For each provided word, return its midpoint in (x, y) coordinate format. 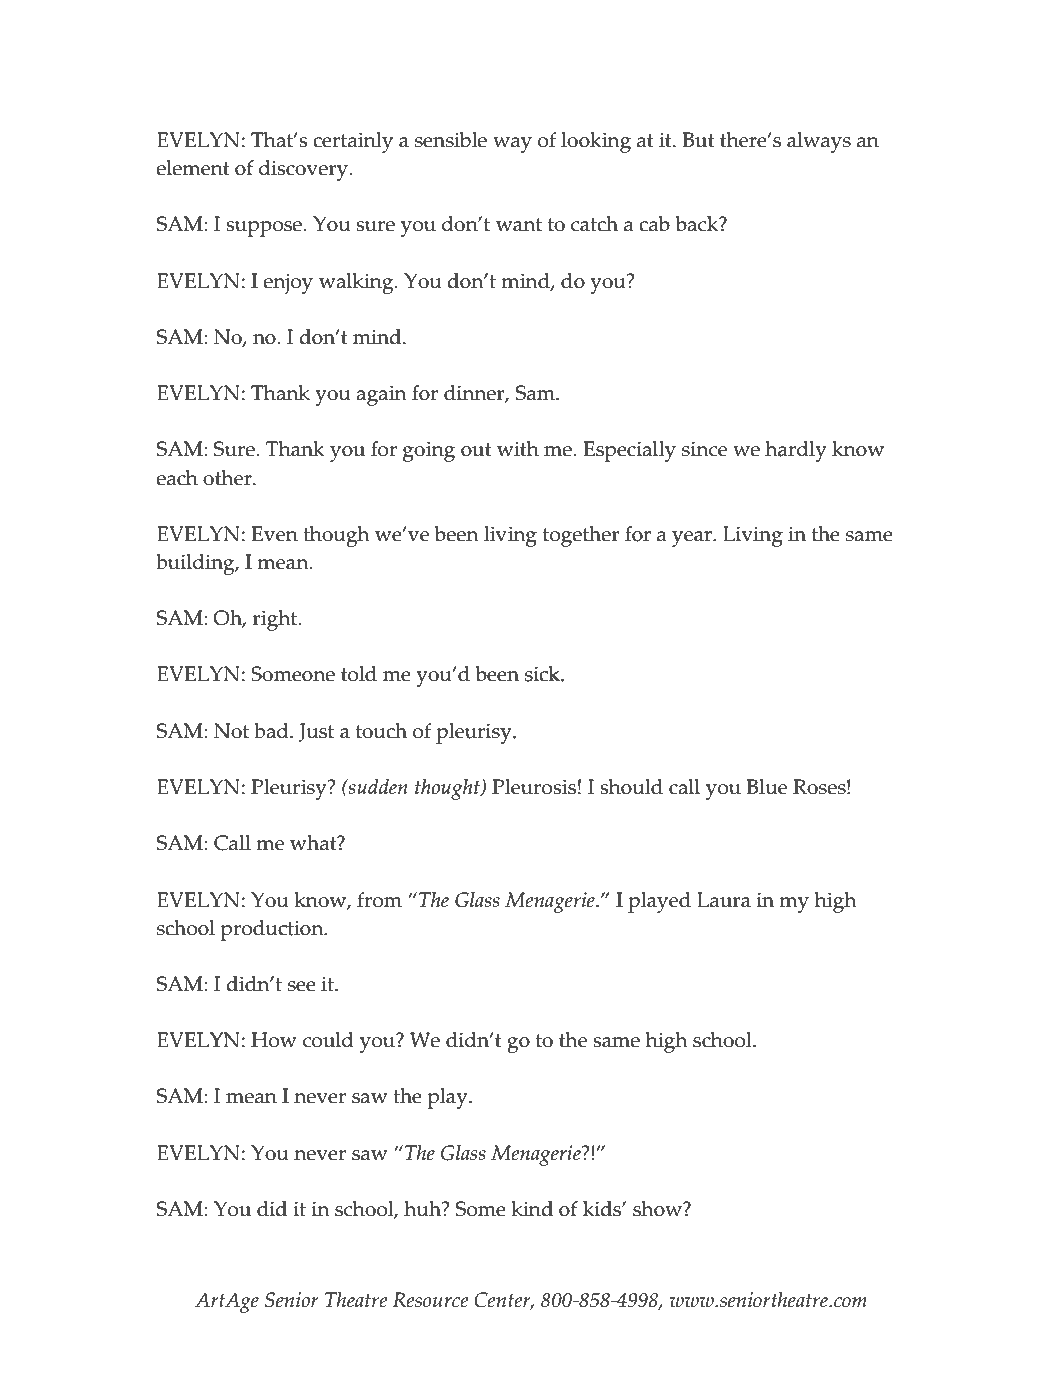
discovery (304, 170)
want (519, 225)
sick (543, 674)
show (659, 1209)
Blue (767, 787)
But (699, 140)
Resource (430, 1300)
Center (503, 1301)
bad (272, 731)
